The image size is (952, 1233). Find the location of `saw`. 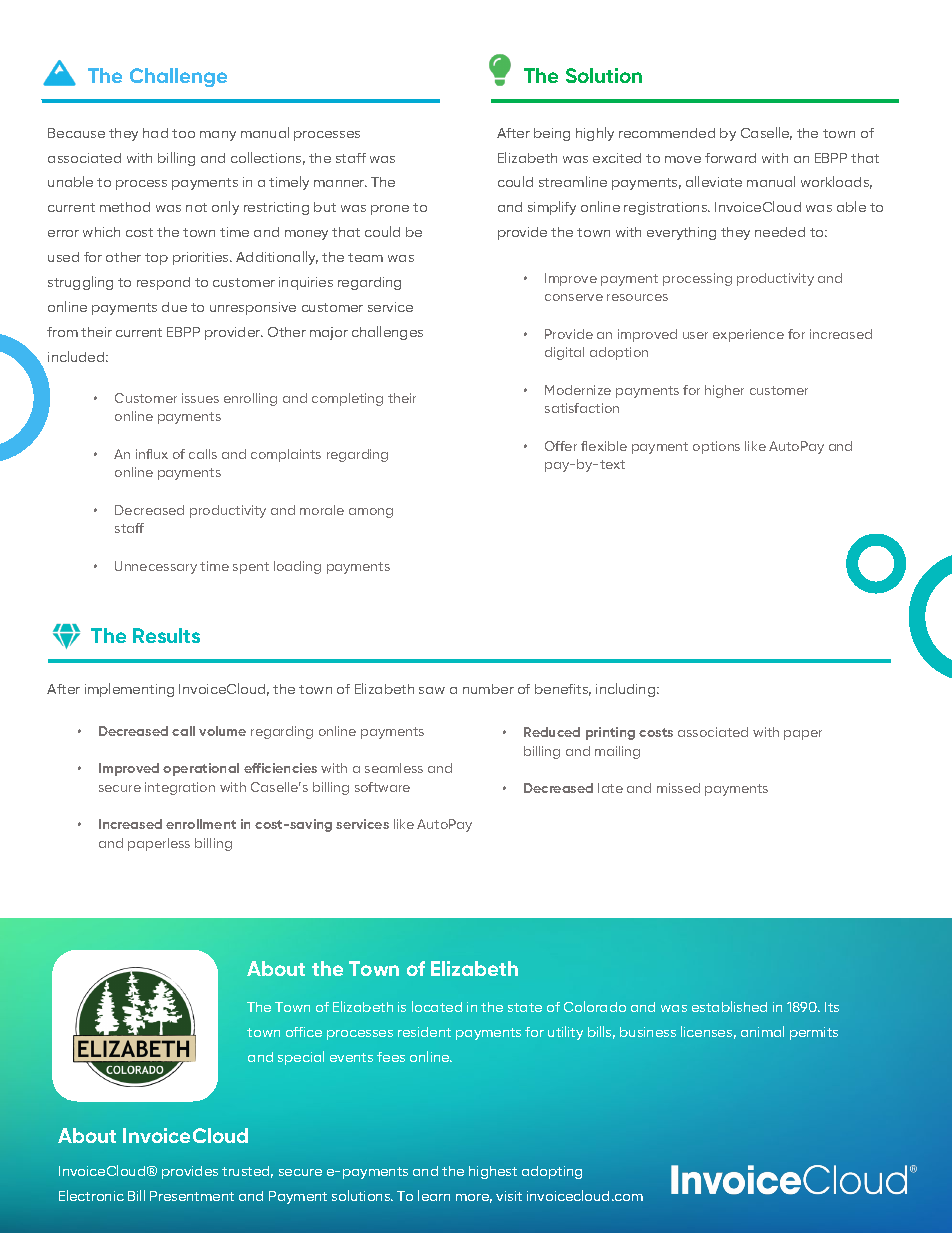

saw is located at coordinates (432, 690).
